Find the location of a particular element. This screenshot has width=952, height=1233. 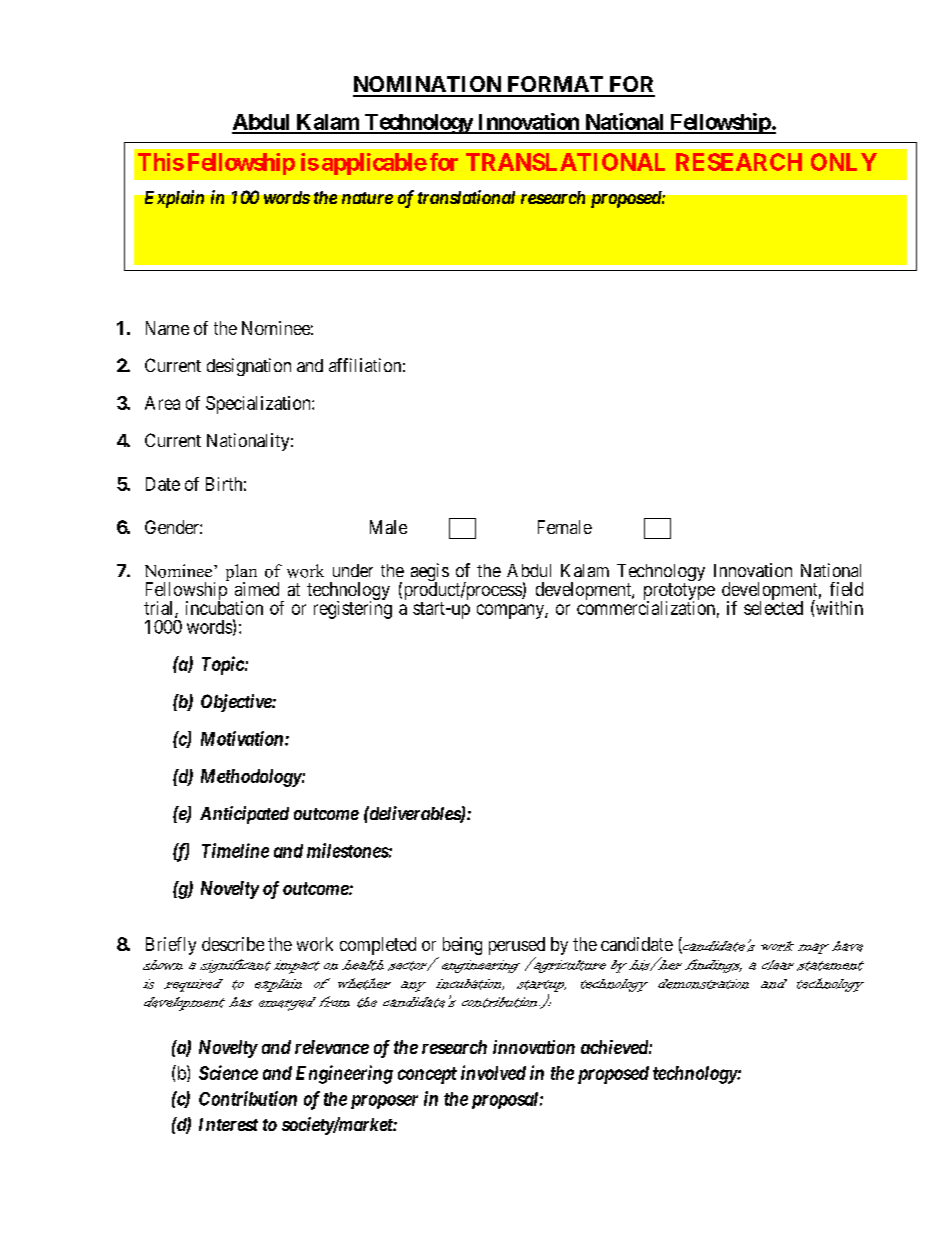

aegis is located at coordinates (430, 573).
